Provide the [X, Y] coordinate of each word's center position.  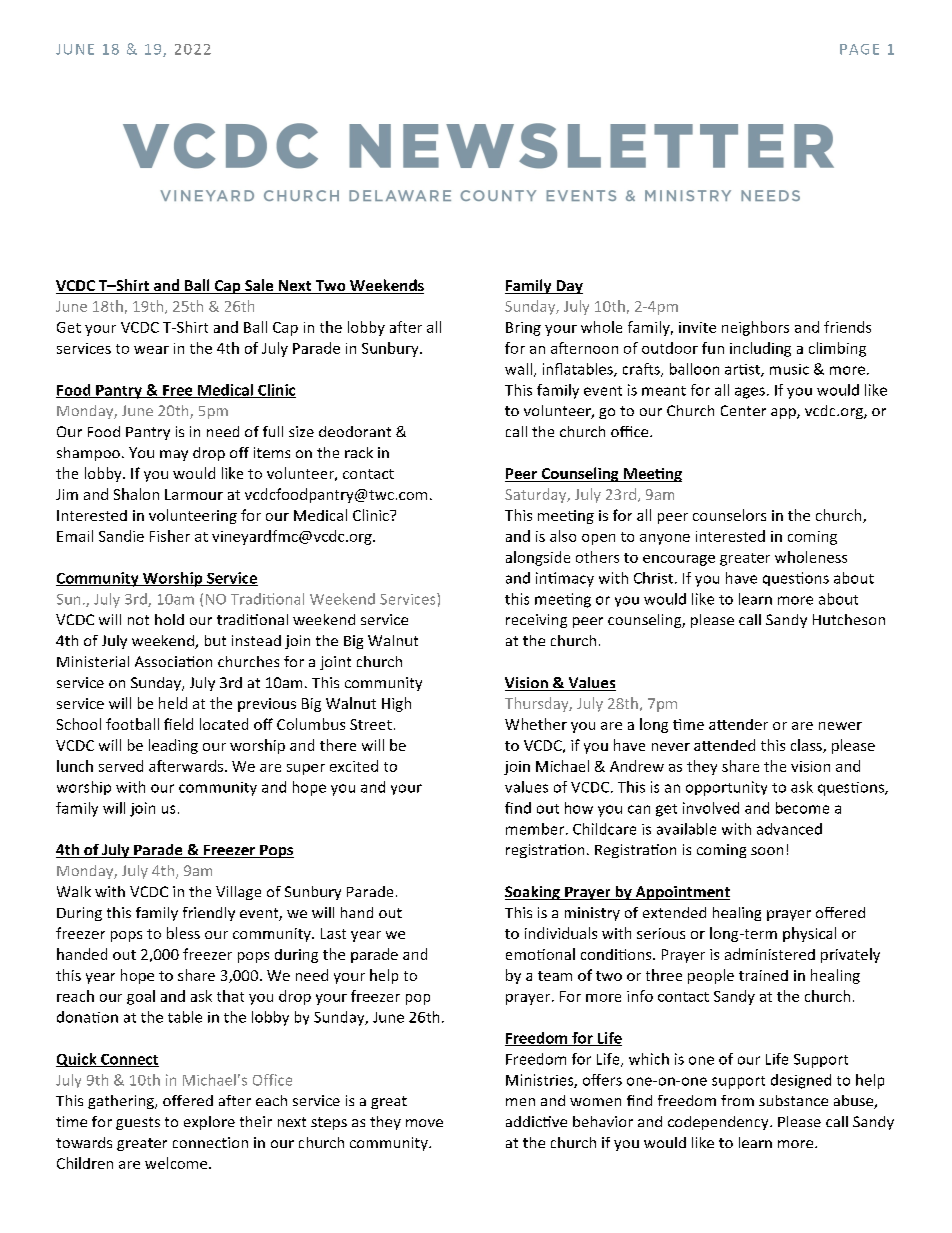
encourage [679, 560]
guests [138, 1123]
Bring [523, 329]
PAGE [859, 49]
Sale [259, 286]
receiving [536, 621]
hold [169, 619]
